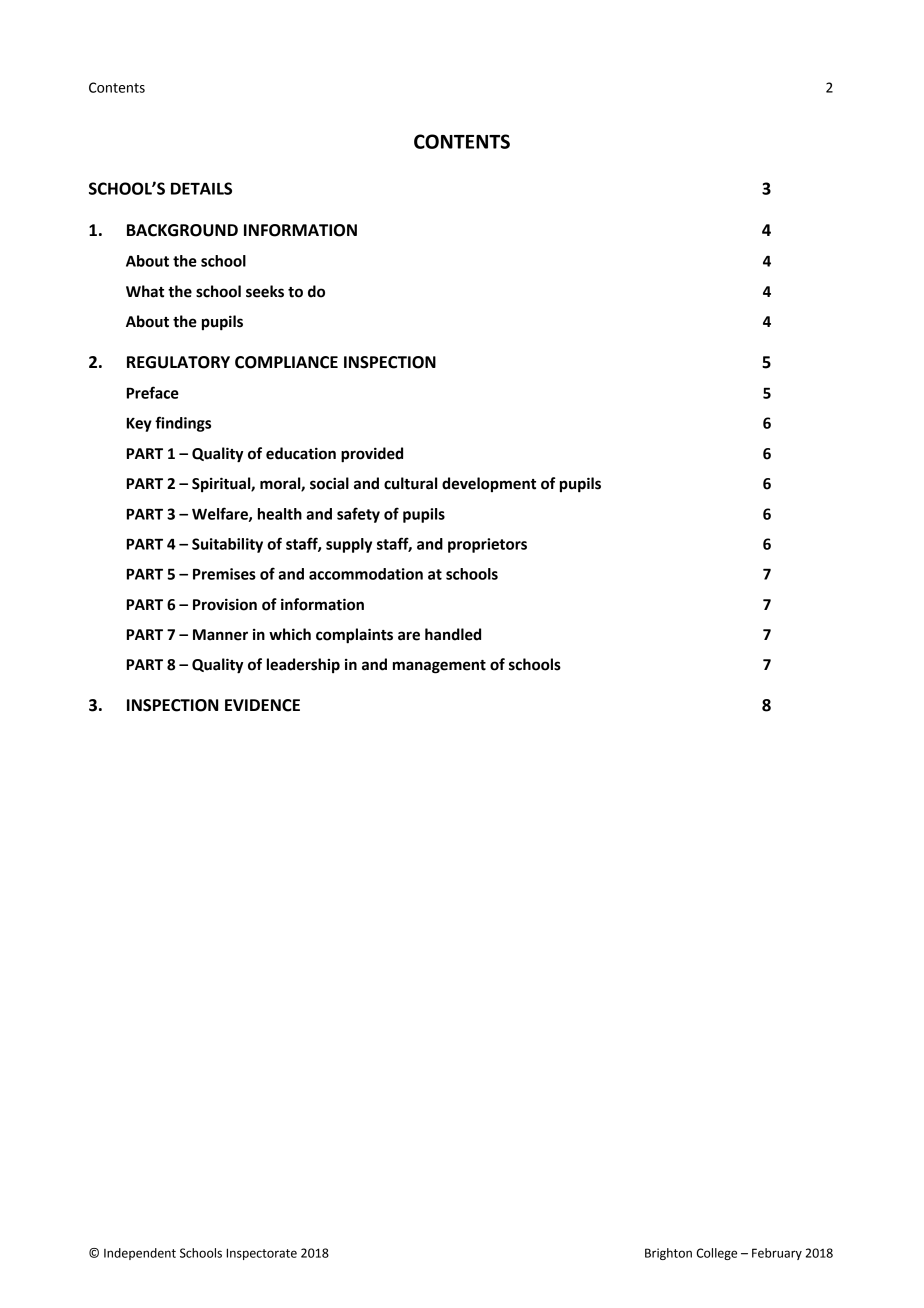  I want to click on Suitability, so click(227, 545).
